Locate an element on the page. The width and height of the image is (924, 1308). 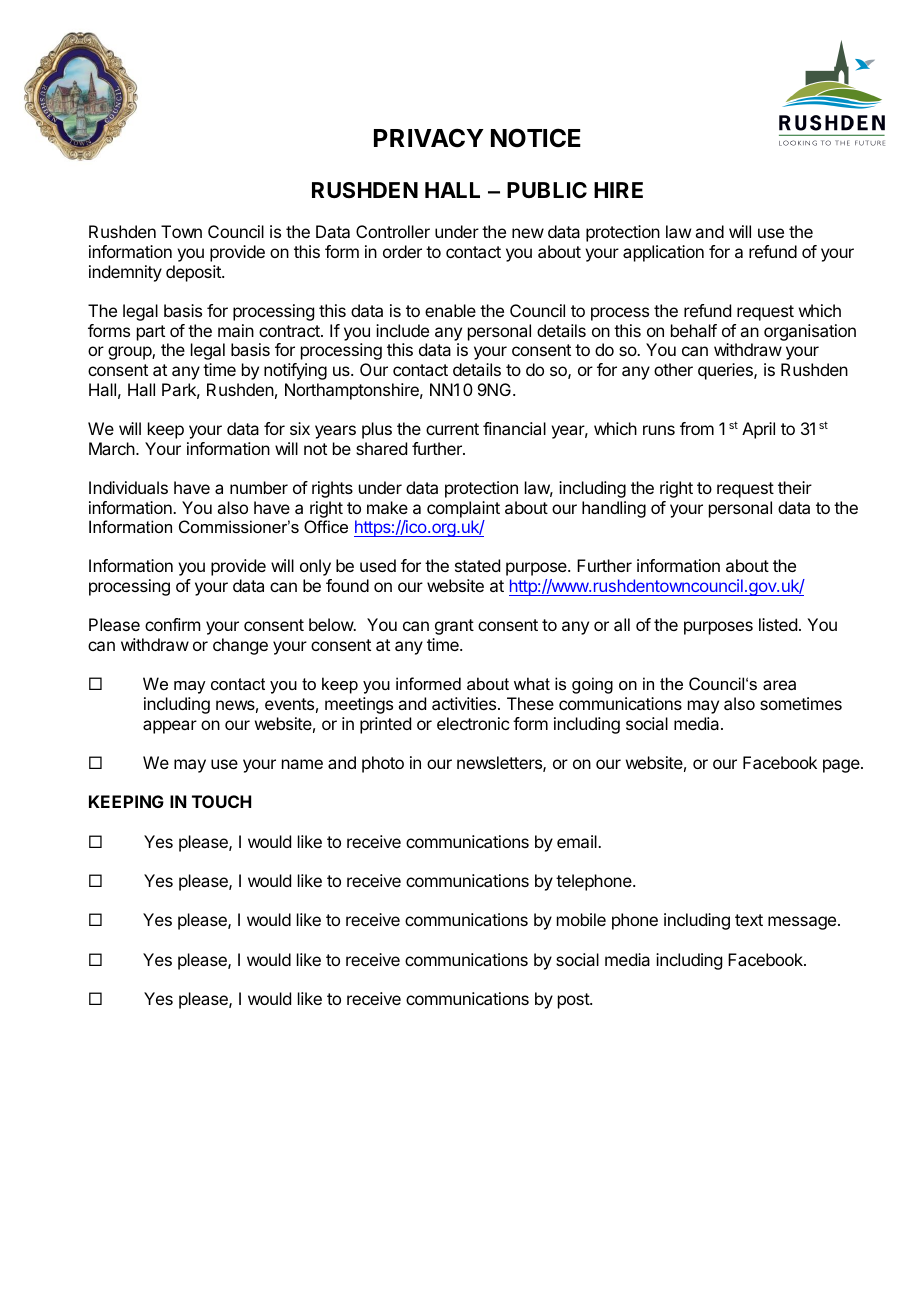
PRIVACY is located at coordinates (429, 138).
